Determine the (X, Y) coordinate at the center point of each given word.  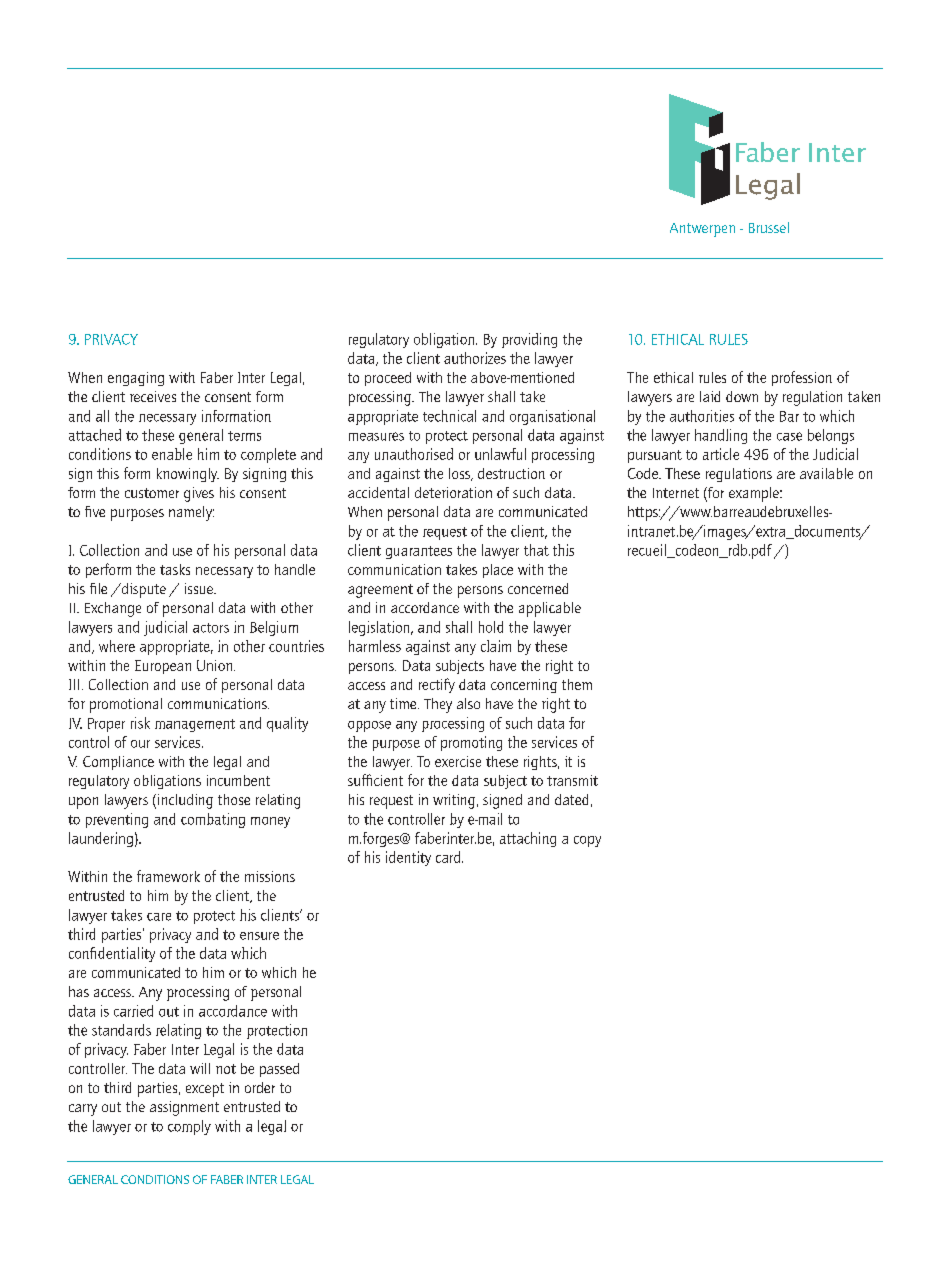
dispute (142, 590)
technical (449, 416)
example (755, 494)
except (205, 1090)
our (140, 744)
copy (587, 841)
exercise (458, 761)
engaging (136, 379)
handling (721, 436)
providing (529, 340)
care (159, 917)
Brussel (769, 227)
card (449, 857)
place (498, 571)
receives (153, 396)
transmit (572, 780)
